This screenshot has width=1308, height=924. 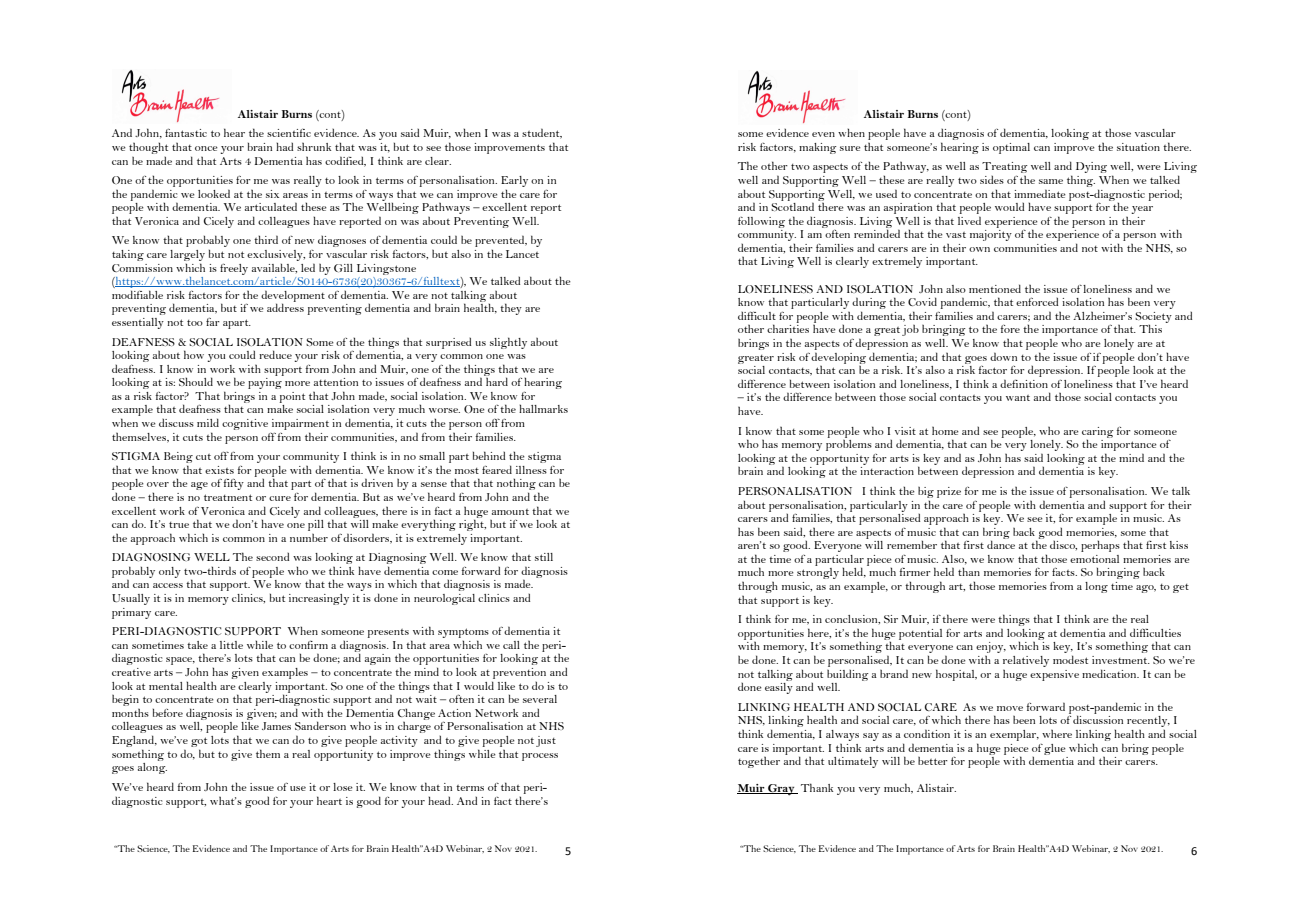 I want to click on had, so click(x=284, y=146).
